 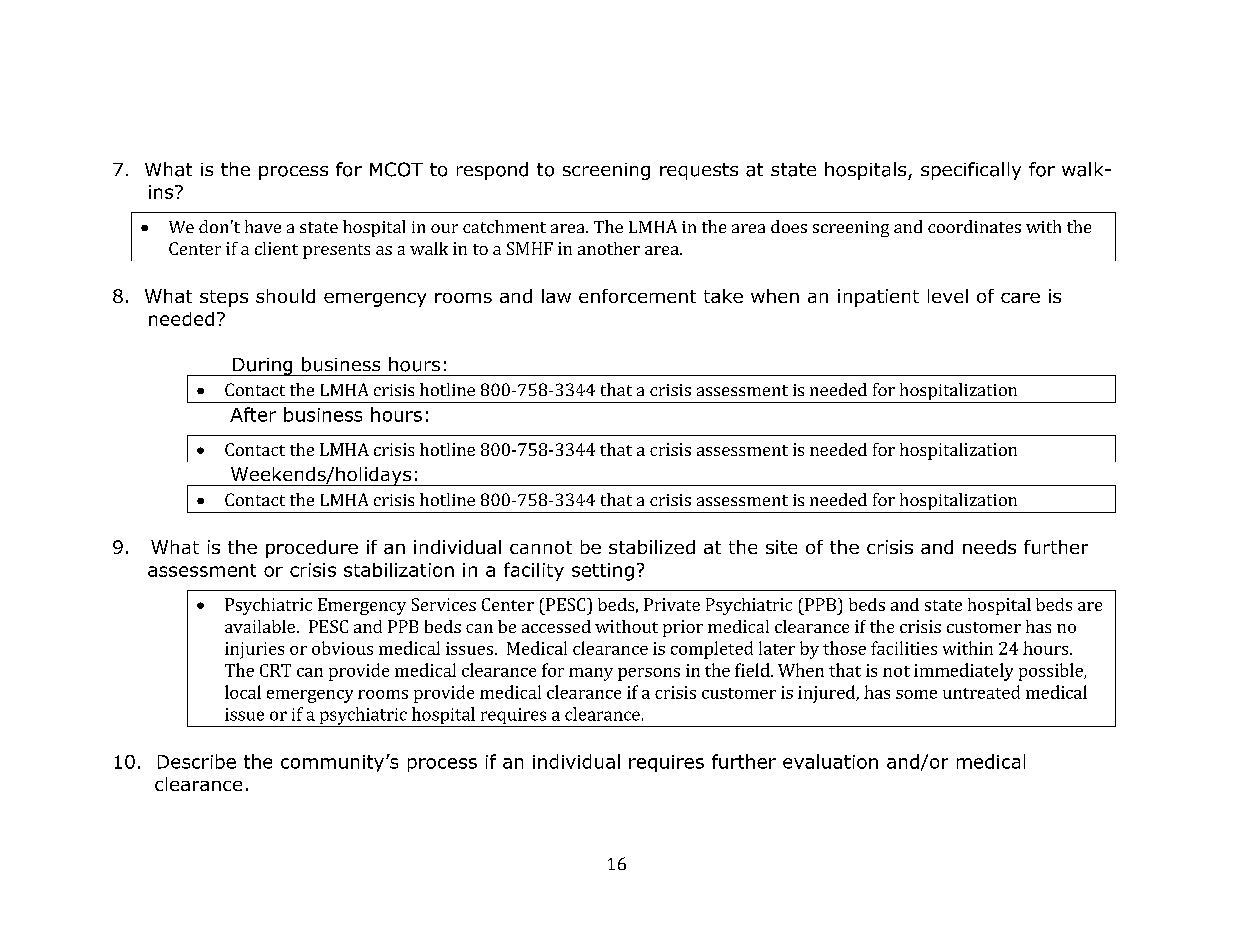 What do you see at coordinates (637, 296) in the screenshot?
I see `enforcement` at bounding box center [637, 296].
